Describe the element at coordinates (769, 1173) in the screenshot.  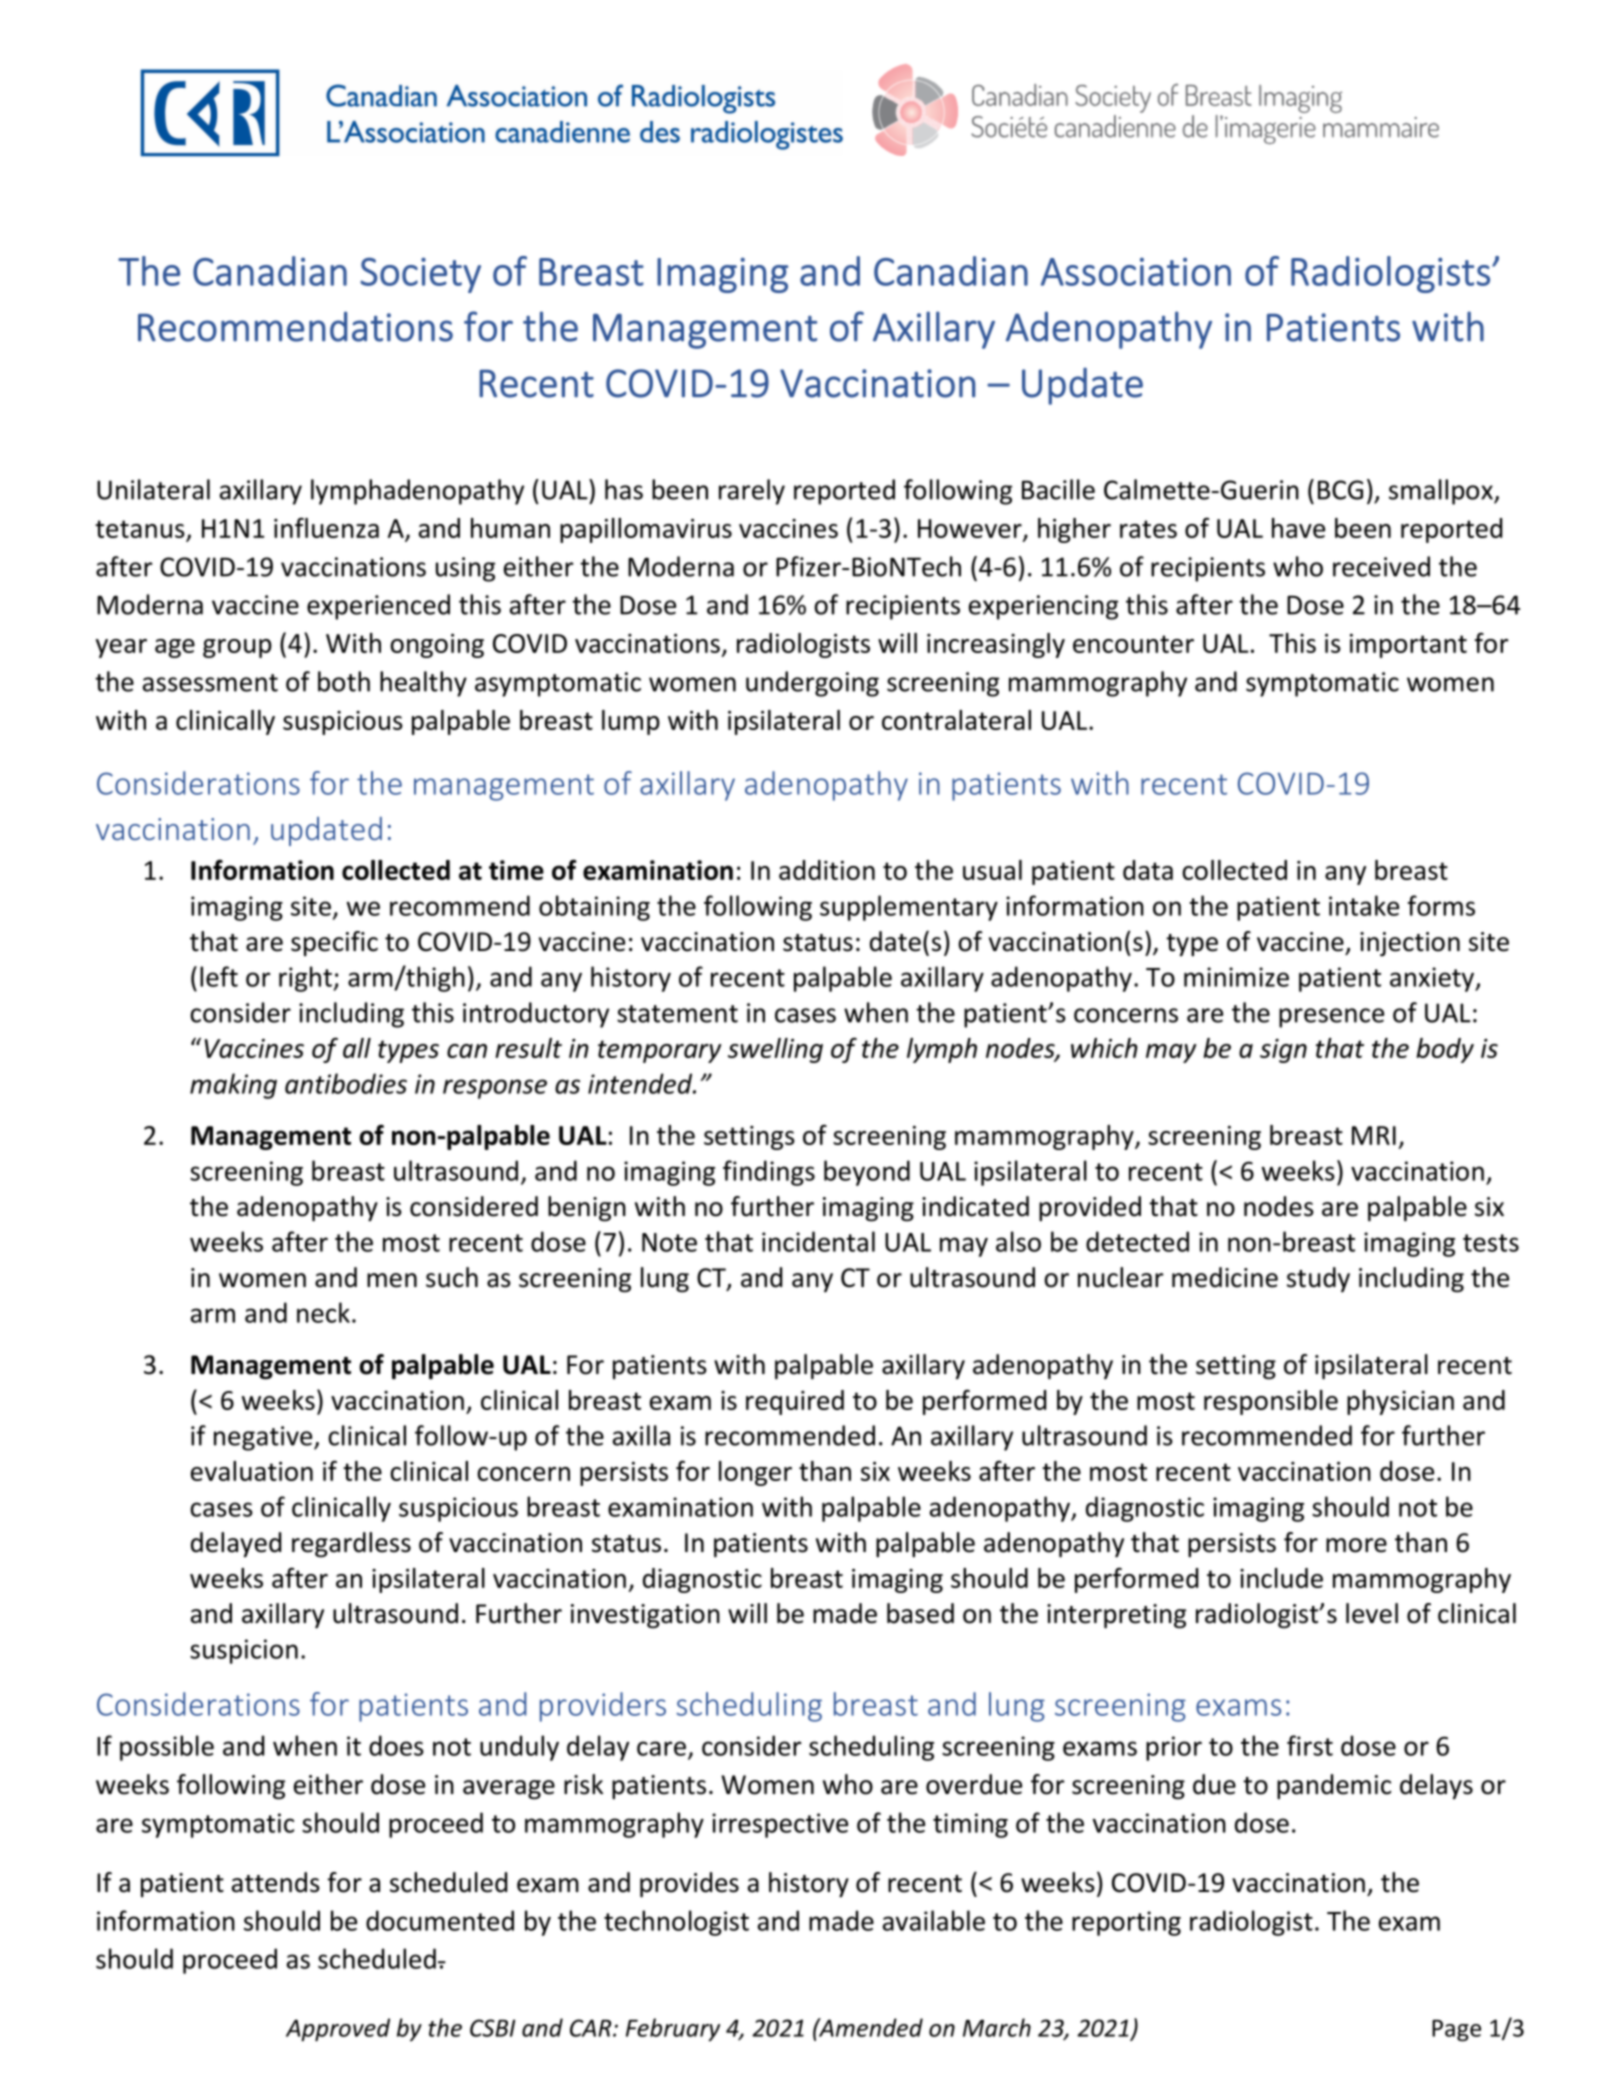
I see `findings` at that location.
